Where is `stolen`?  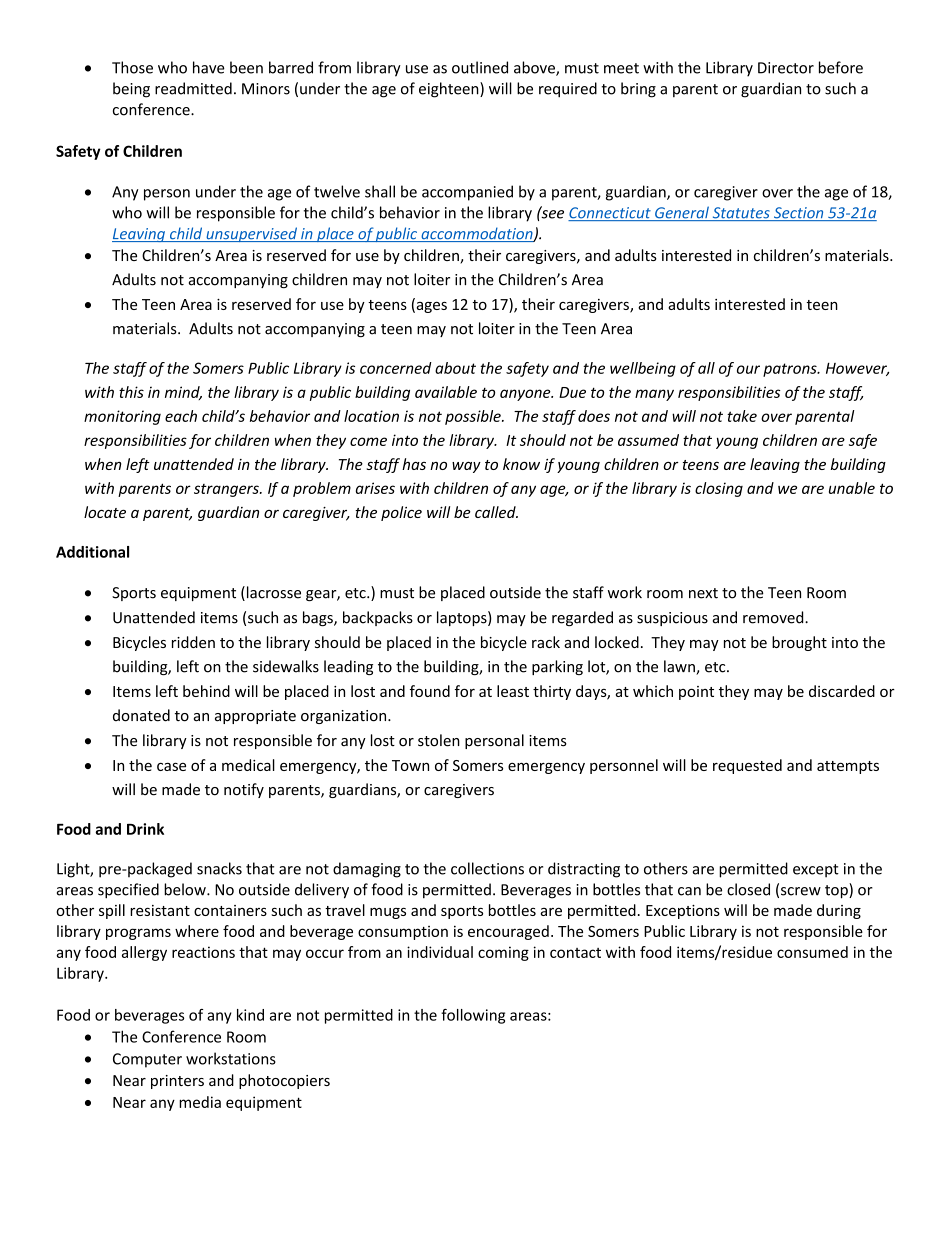
stolen is located at coordinates (439, 740).
